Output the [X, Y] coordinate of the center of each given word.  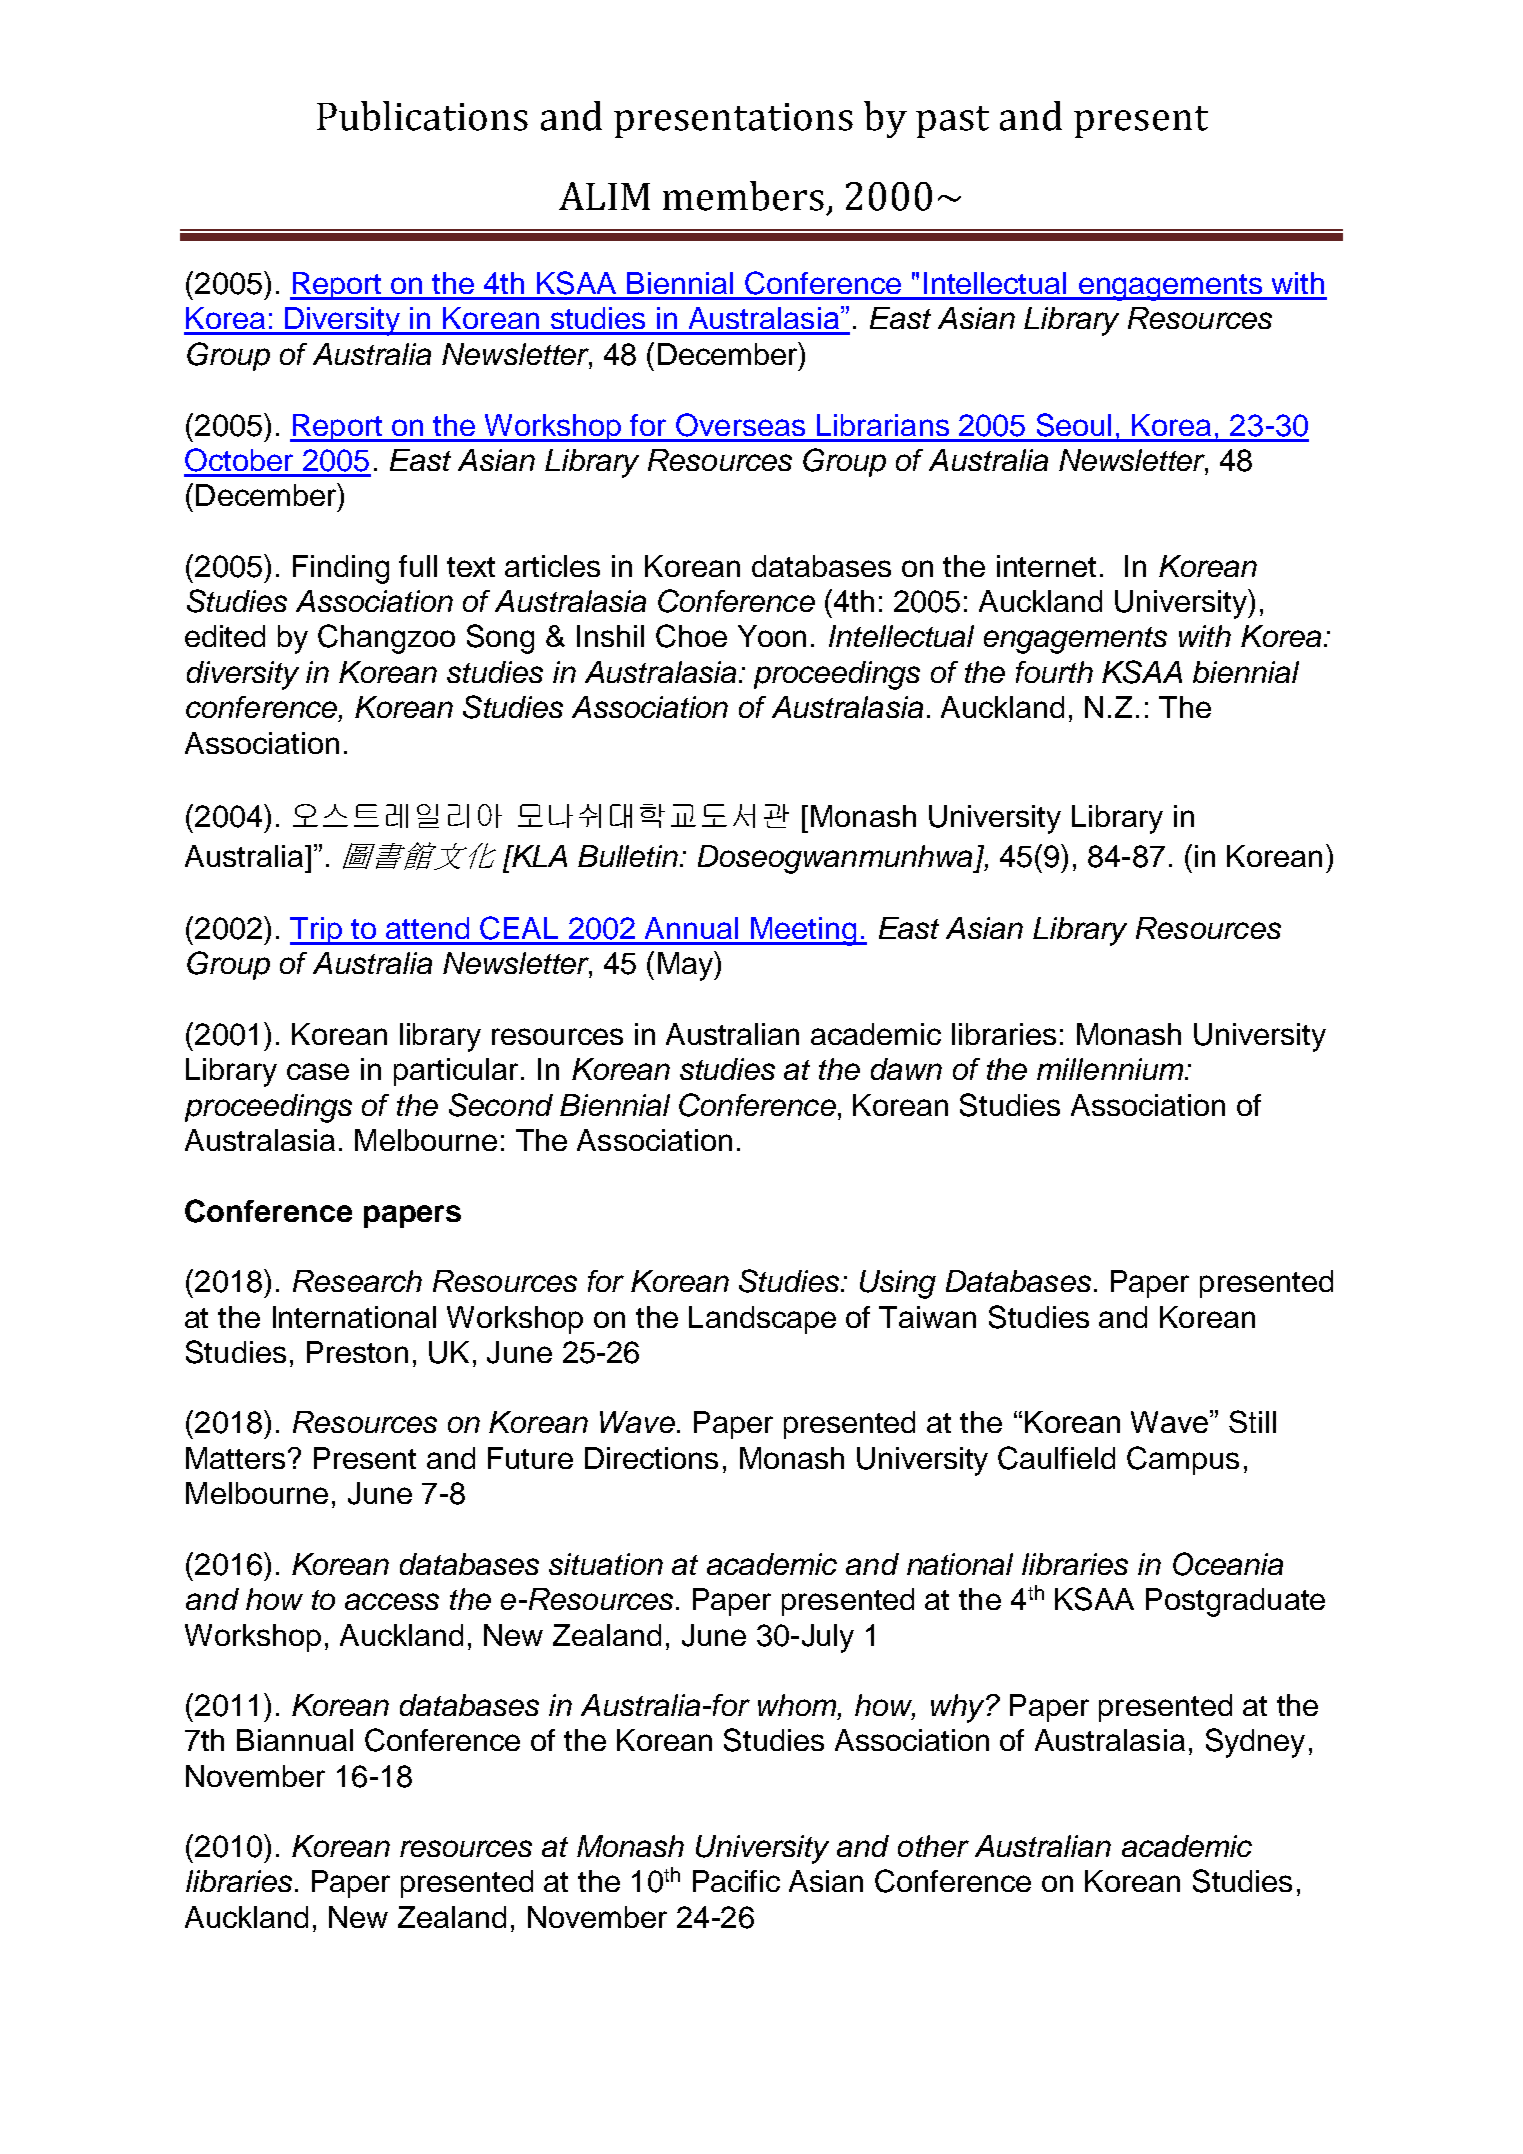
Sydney [1255, 1743]
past [952, 122]
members [743, 196]
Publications [422, 116]
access [392, 1601]
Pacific [736, 1881]
